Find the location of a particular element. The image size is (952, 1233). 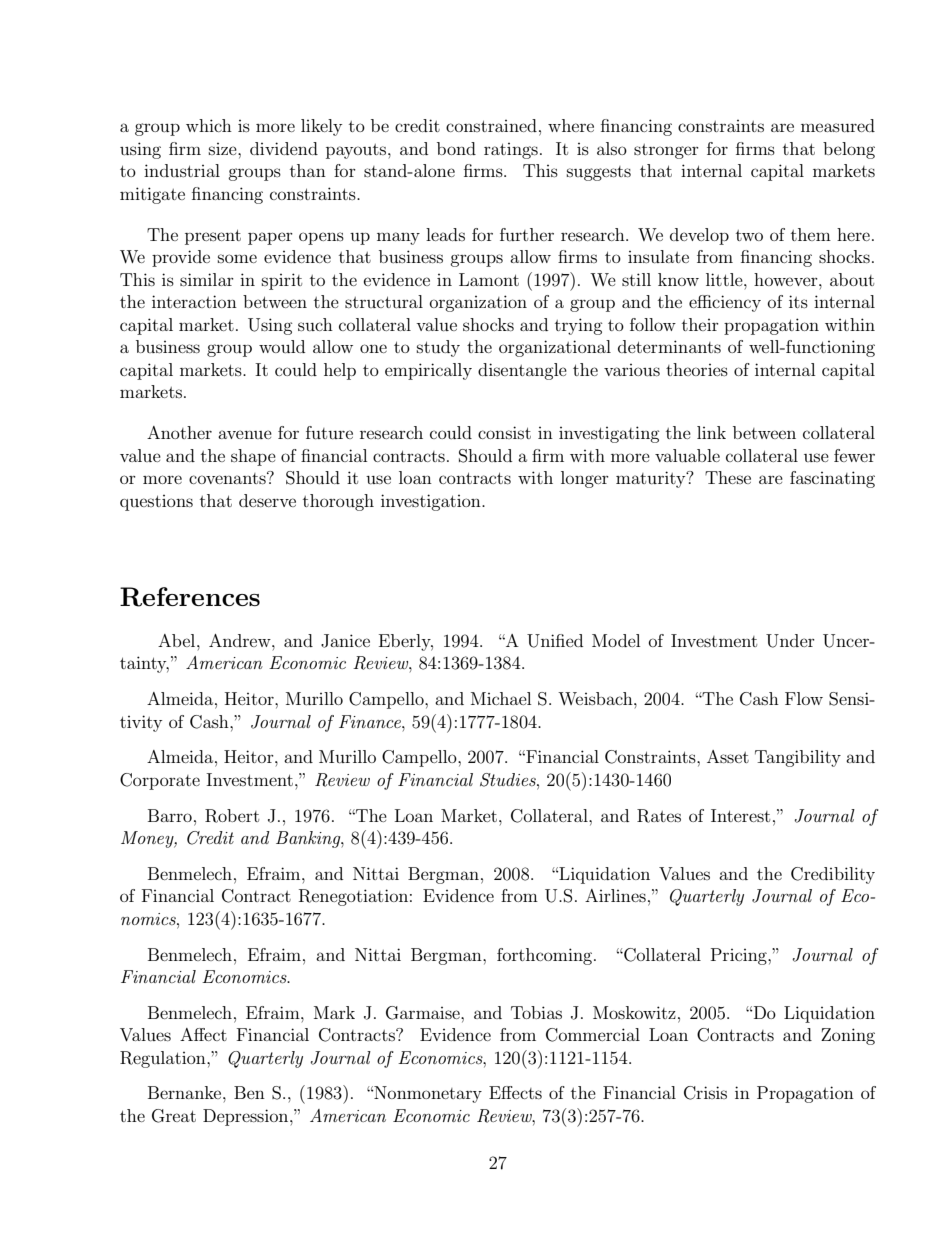

Tangibility is located at coordinates (798, 758).
